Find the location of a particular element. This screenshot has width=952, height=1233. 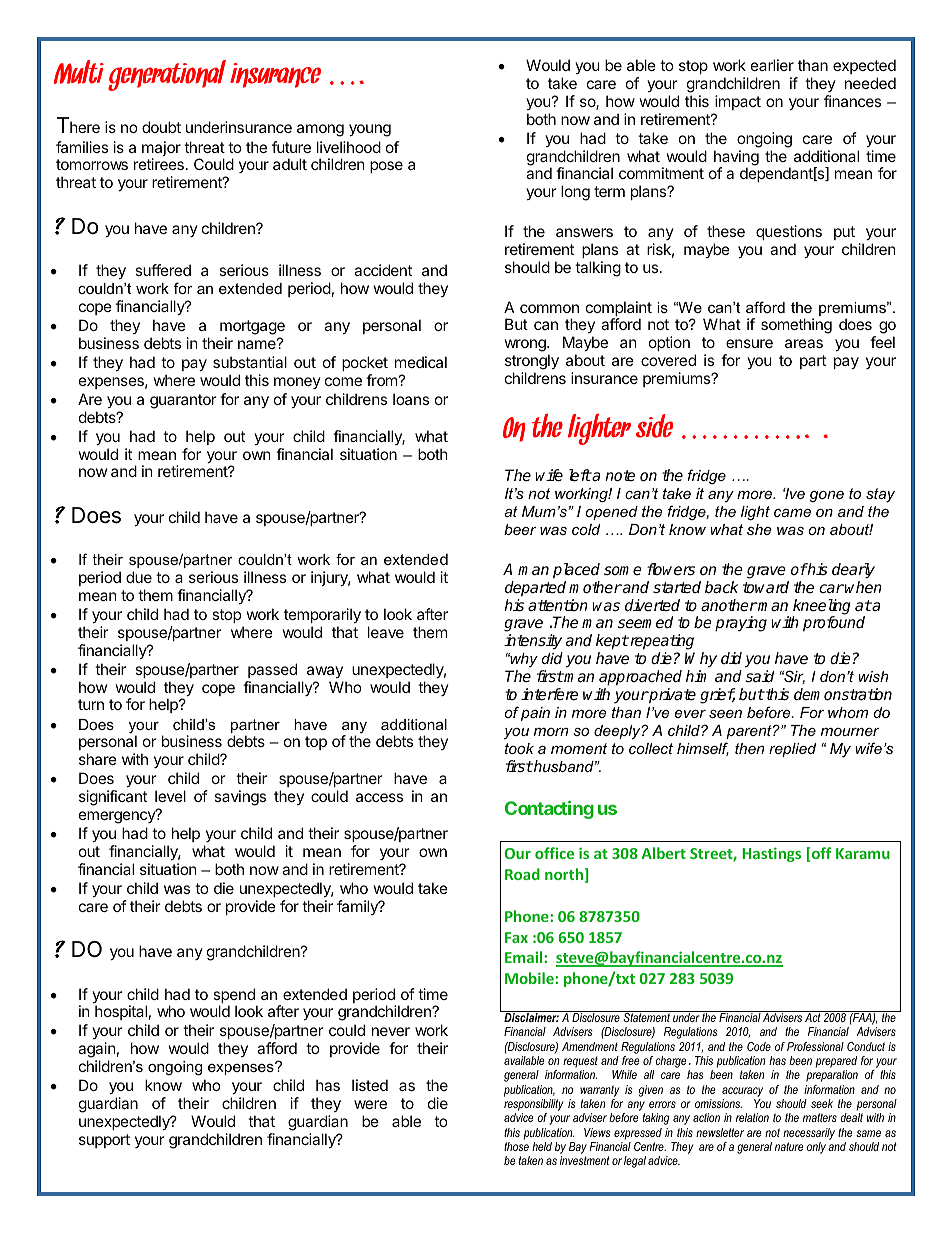

replied is located at coordinates (792, 750).
